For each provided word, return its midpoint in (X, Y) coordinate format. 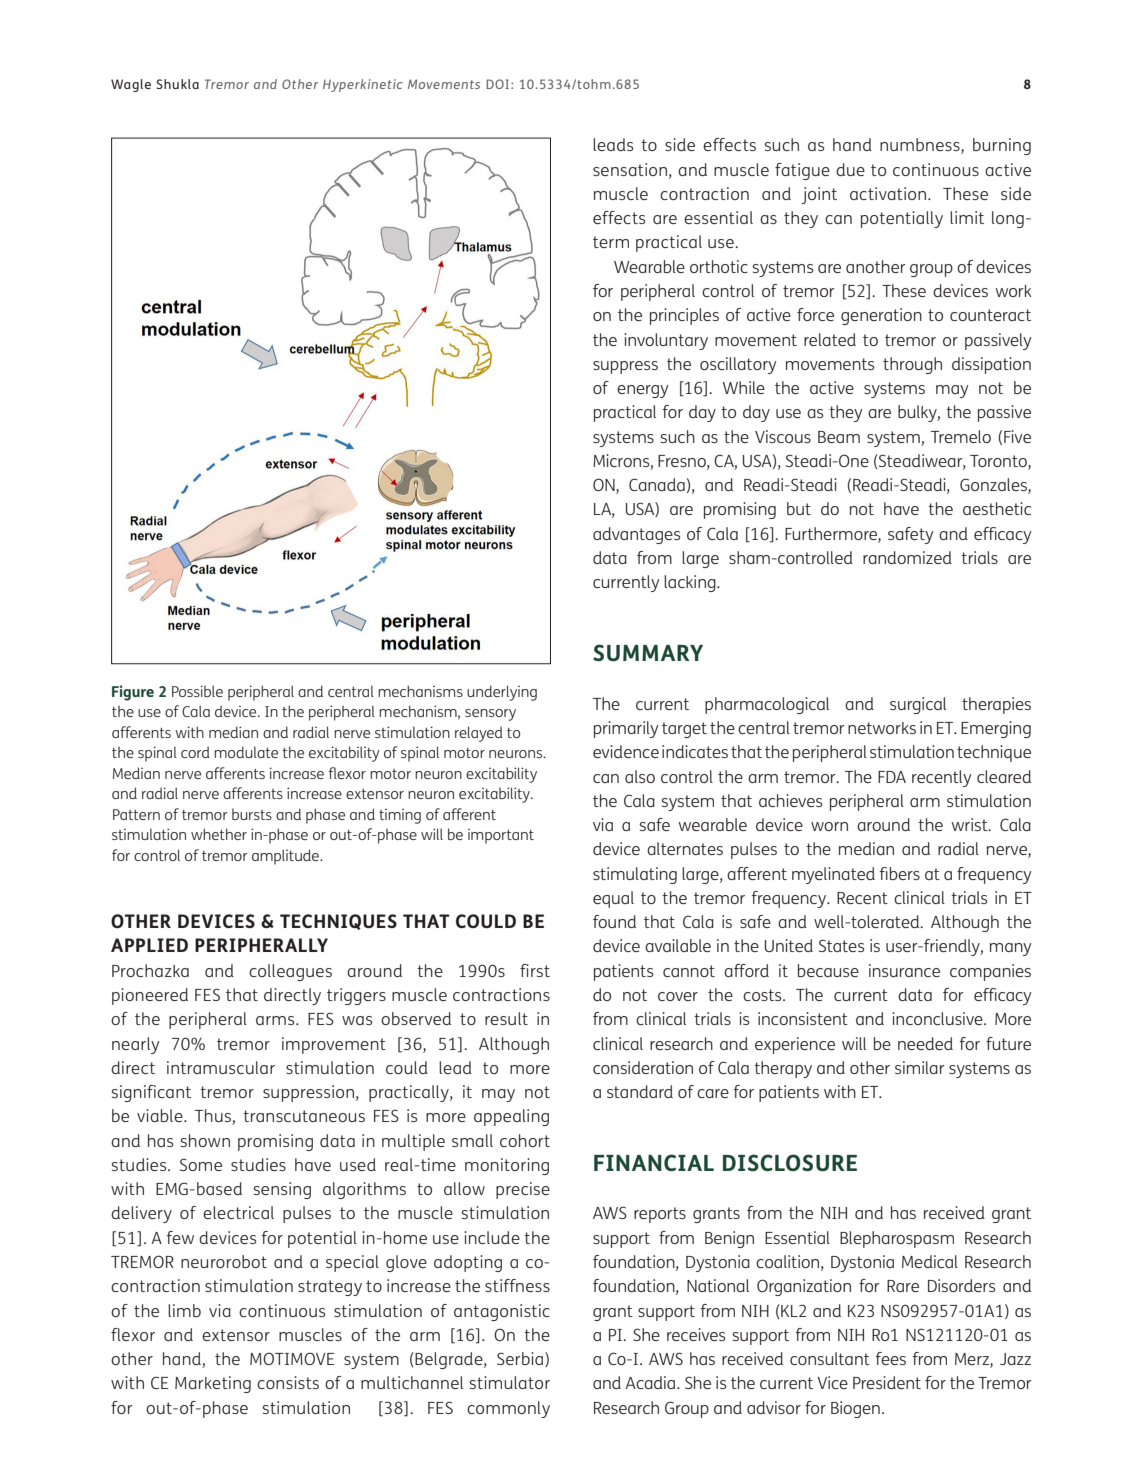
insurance (904, 970)
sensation (630, 169)
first (535, 970)
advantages (636, 535)
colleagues (290, 972)
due (850, 169)
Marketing (213, 1384)
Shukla (177, 84)
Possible (197, 691)
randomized (907, 557)
